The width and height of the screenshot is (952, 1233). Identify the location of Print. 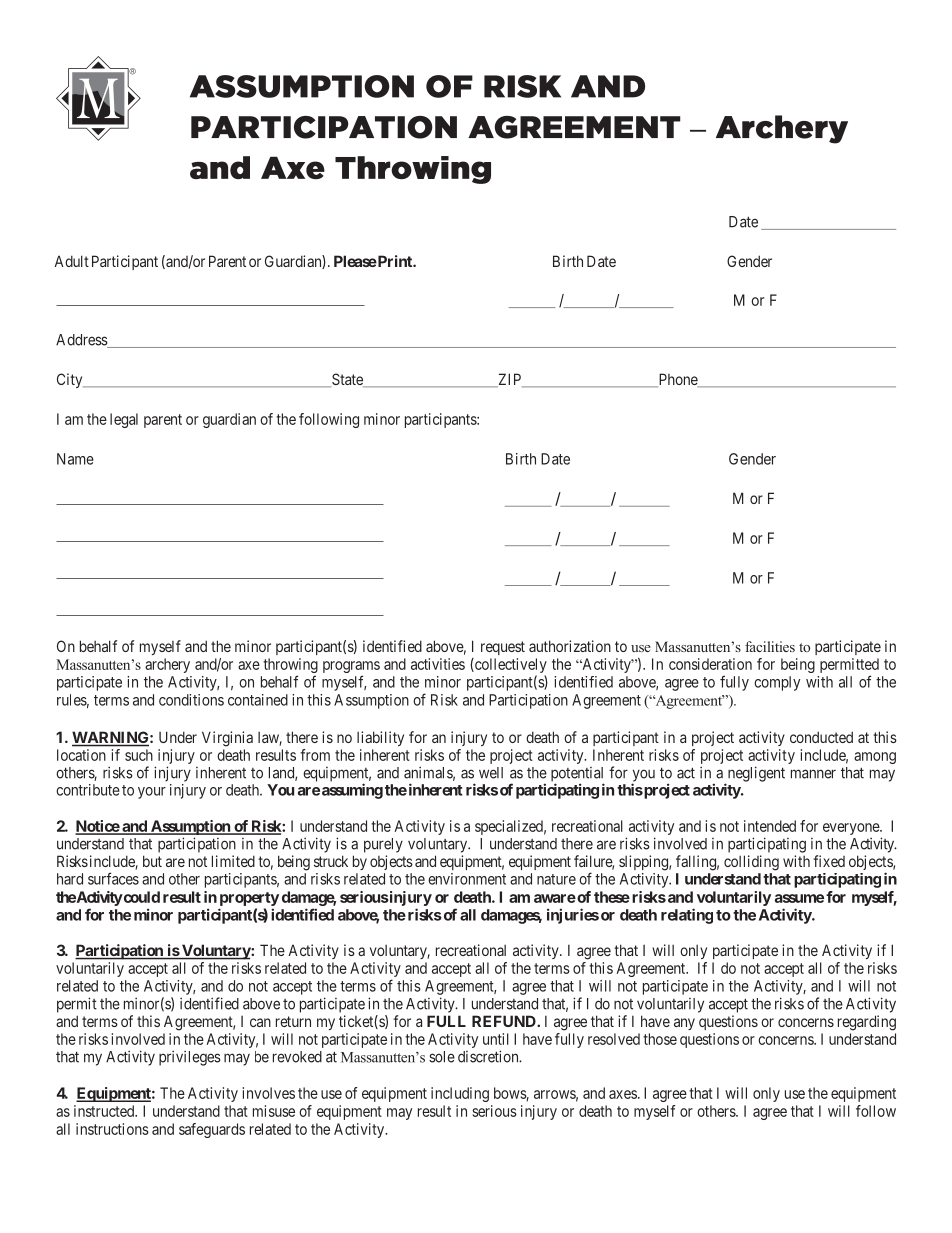
(395, 261).
